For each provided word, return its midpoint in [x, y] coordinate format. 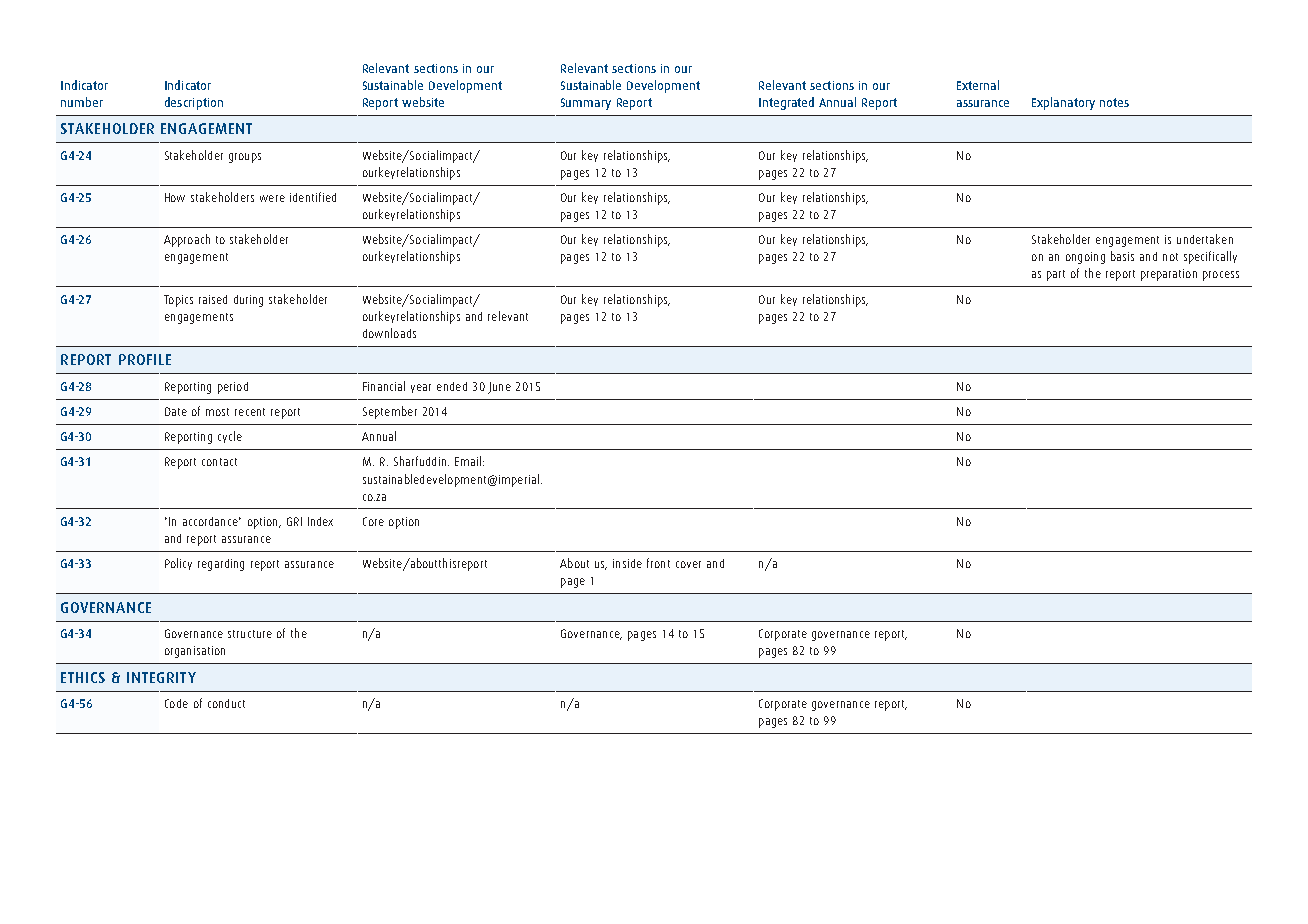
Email [468, 461]
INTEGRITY [161, 677]
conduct [226, 703]
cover [688, 564]
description [194, 103]
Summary [586, 104]
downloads [389, 333]
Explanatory [1063, 103]
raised [213, 299]
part [1056, 275]
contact [219, 462]
